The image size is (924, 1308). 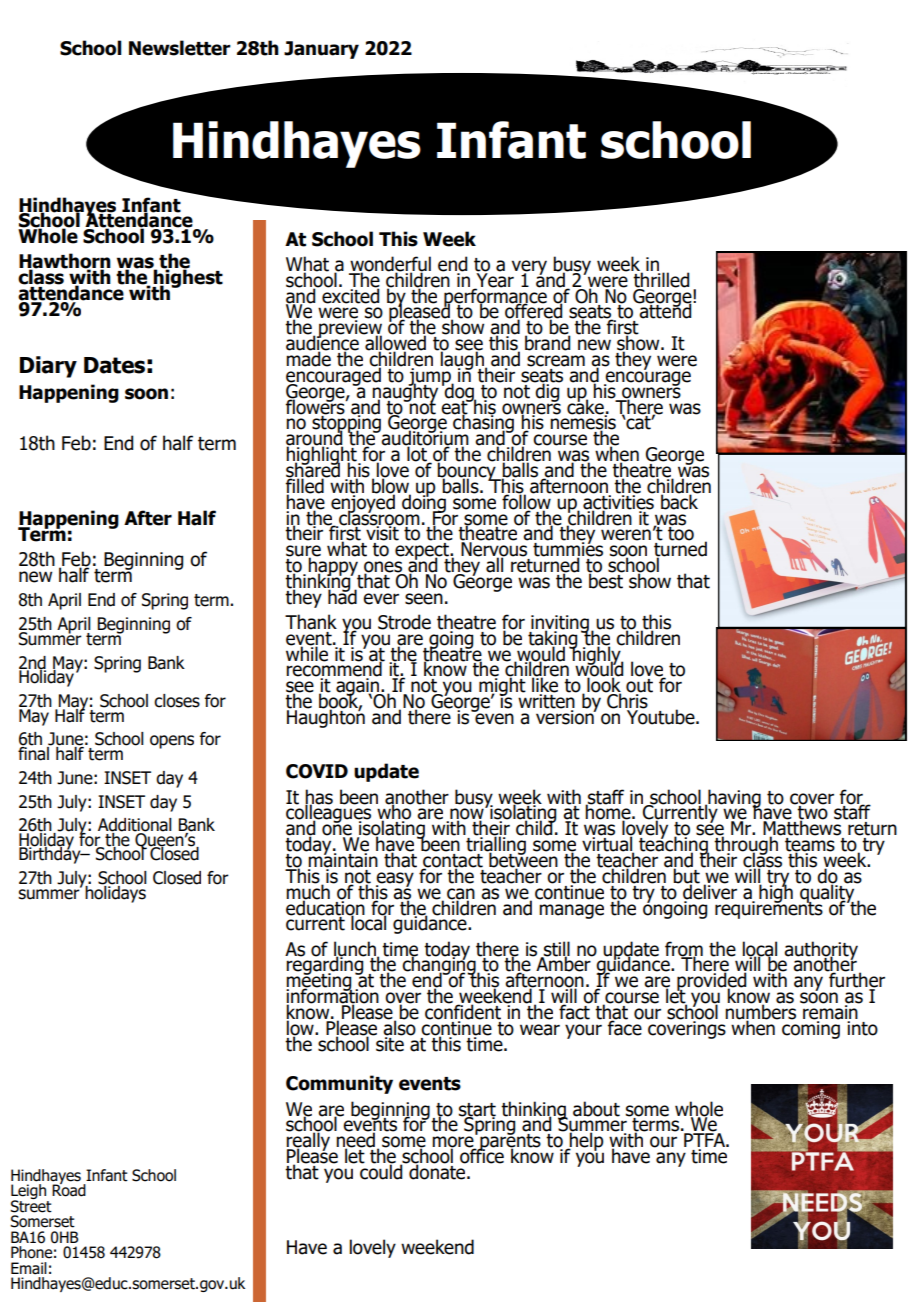 I want to click on scream, so click(x=556, y=361).
